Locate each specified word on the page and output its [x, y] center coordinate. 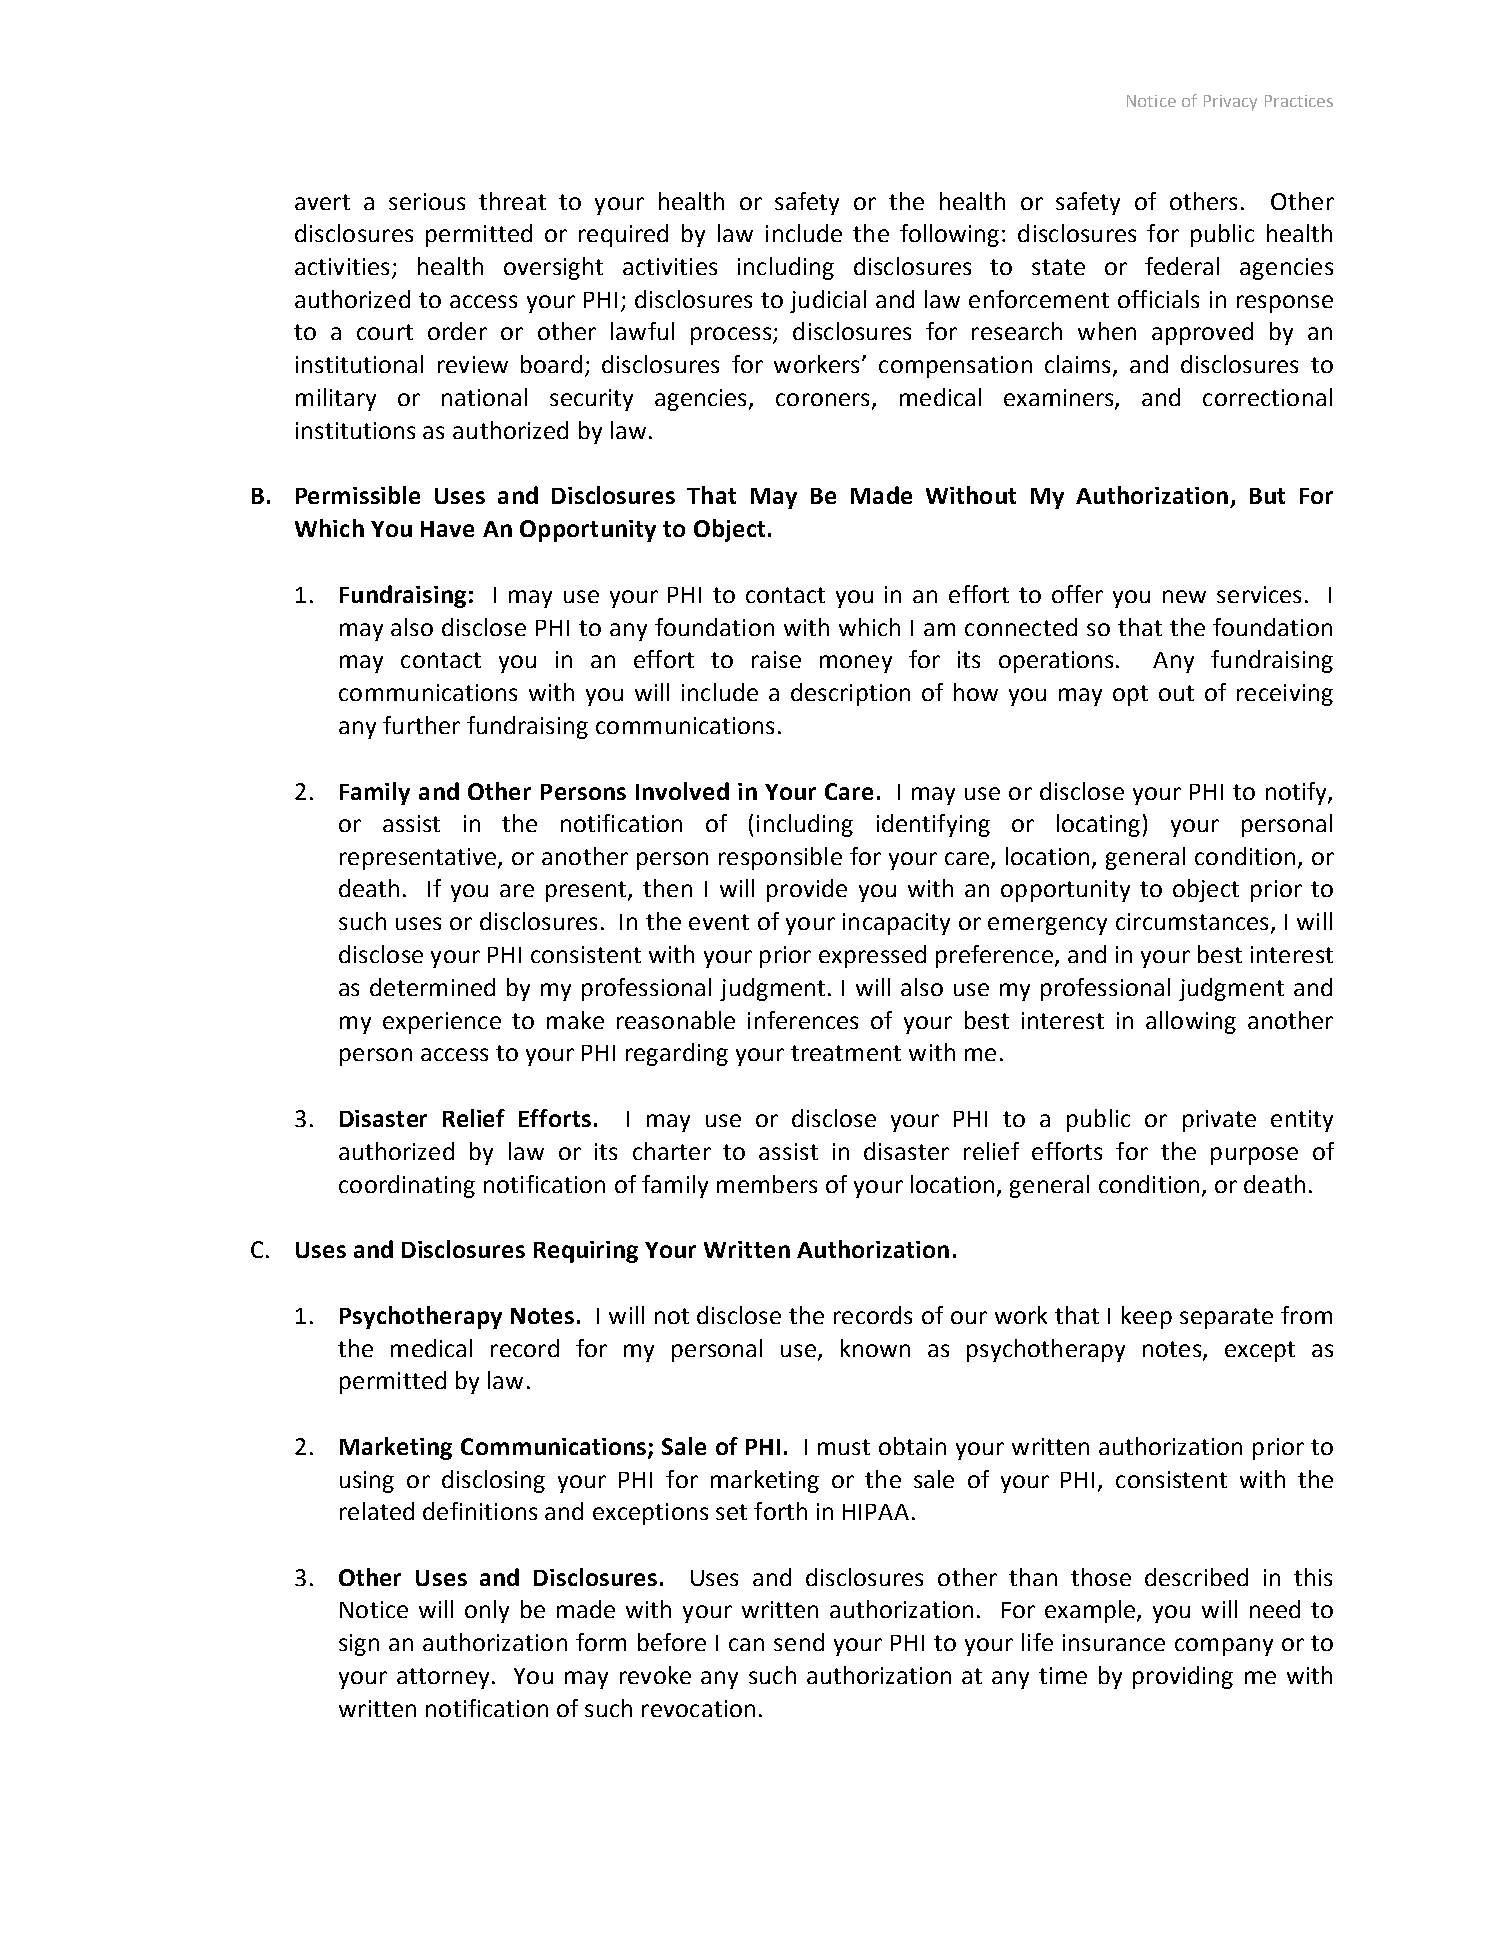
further [421, 725]
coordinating [407, 1186]
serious [427, 201]
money [856, 664]
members [767, 1184]
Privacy [1230, 103]
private [1219, 1121]
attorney [443, 1678]
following [949, 235]
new [1184, 596]
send [799, 1642]
